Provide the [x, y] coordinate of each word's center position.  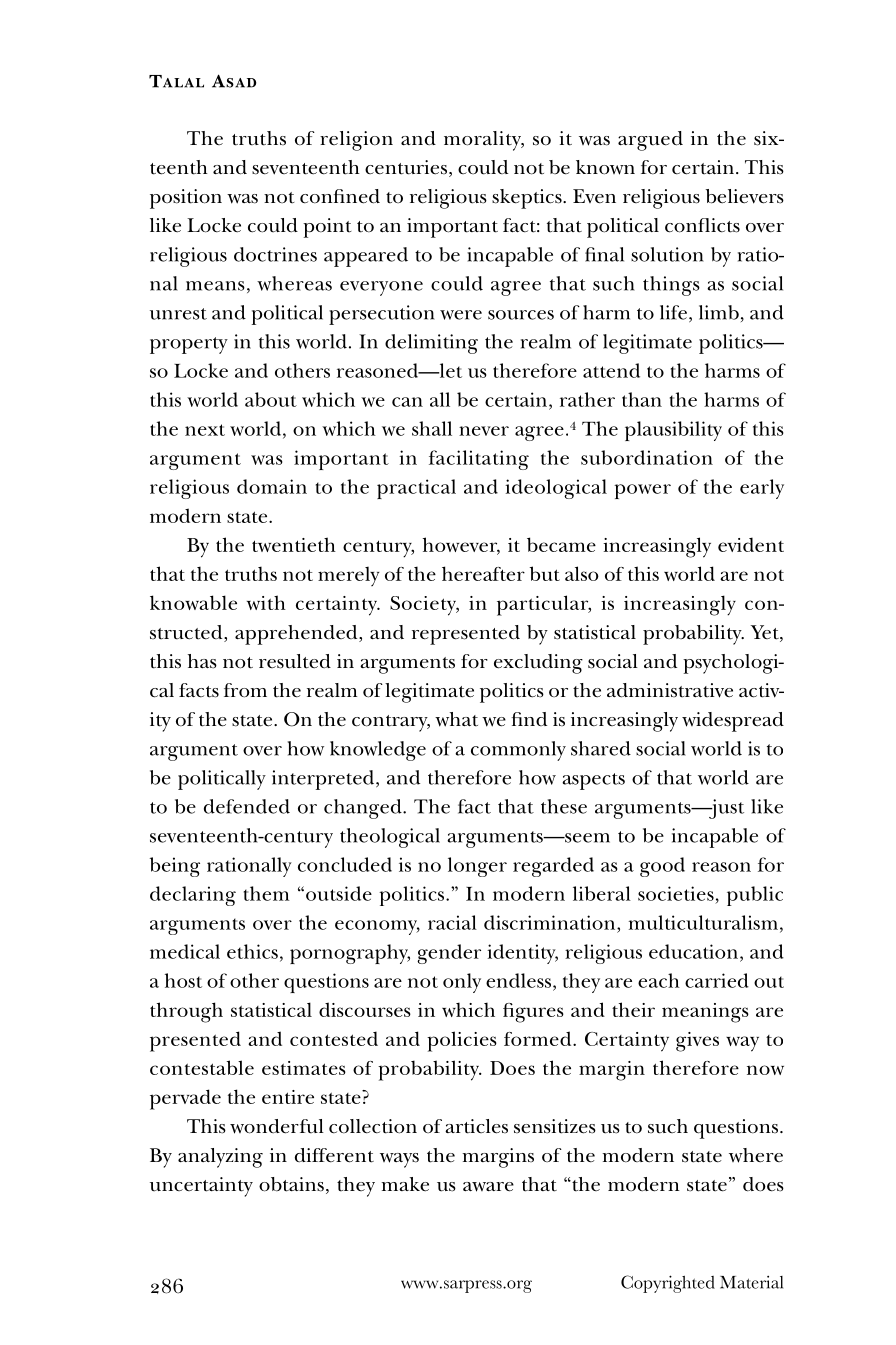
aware [488, 1187]
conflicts [702, 225]
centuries [406, 167]
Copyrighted [668, 1284]
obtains [291, 1184]
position [186, 199]
